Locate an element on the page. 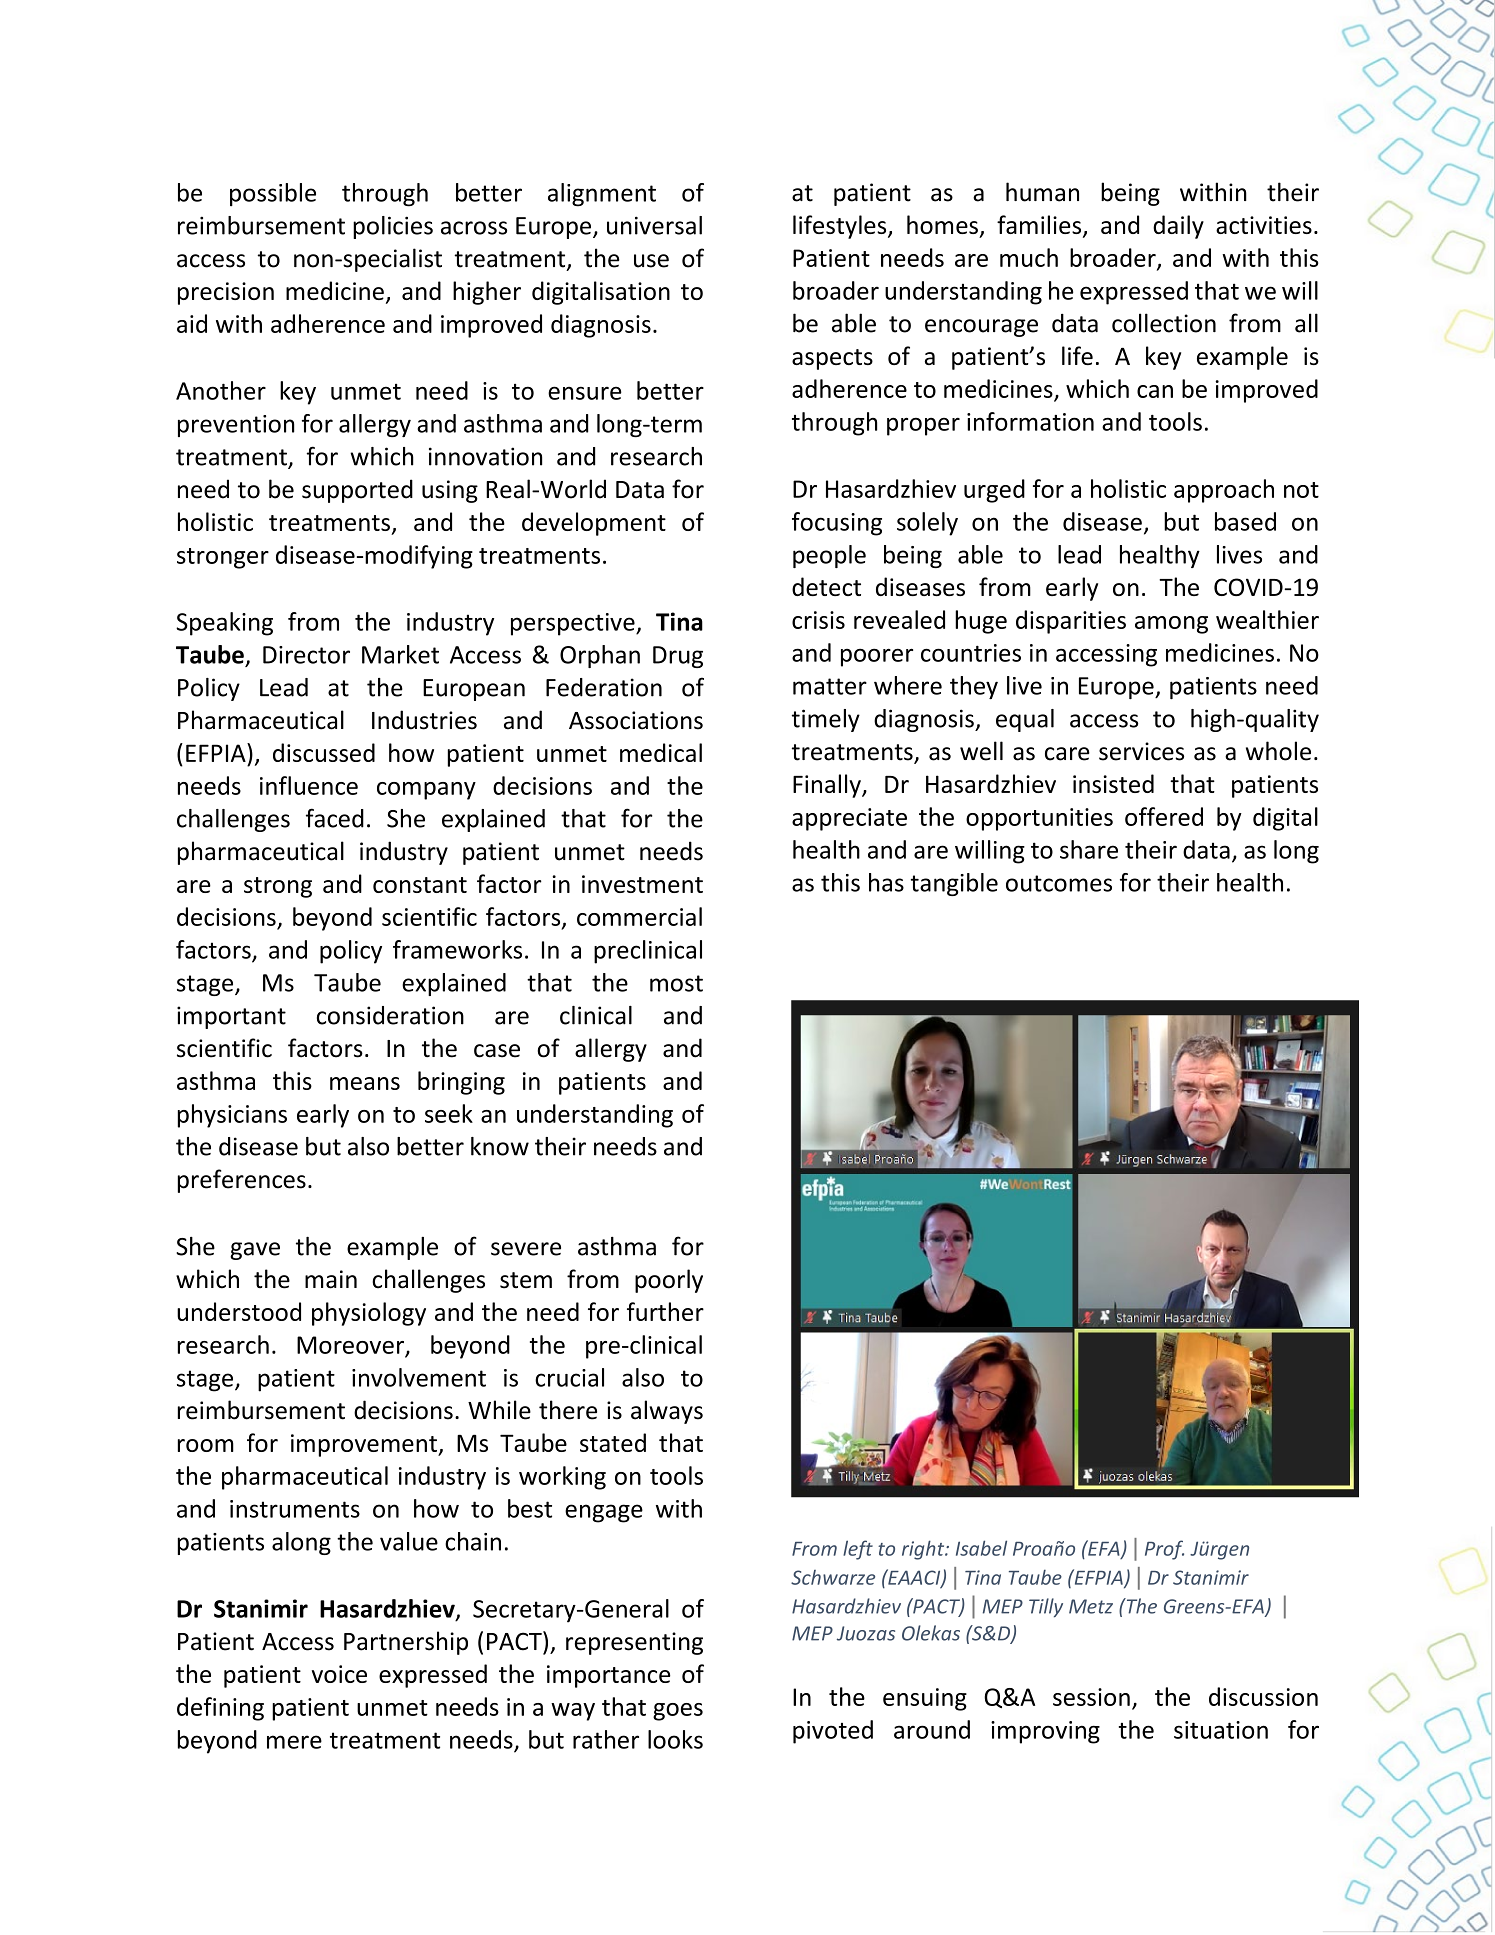 The height and width of the page is (1935, 1495). policies is located at coordinates (393, 227).
